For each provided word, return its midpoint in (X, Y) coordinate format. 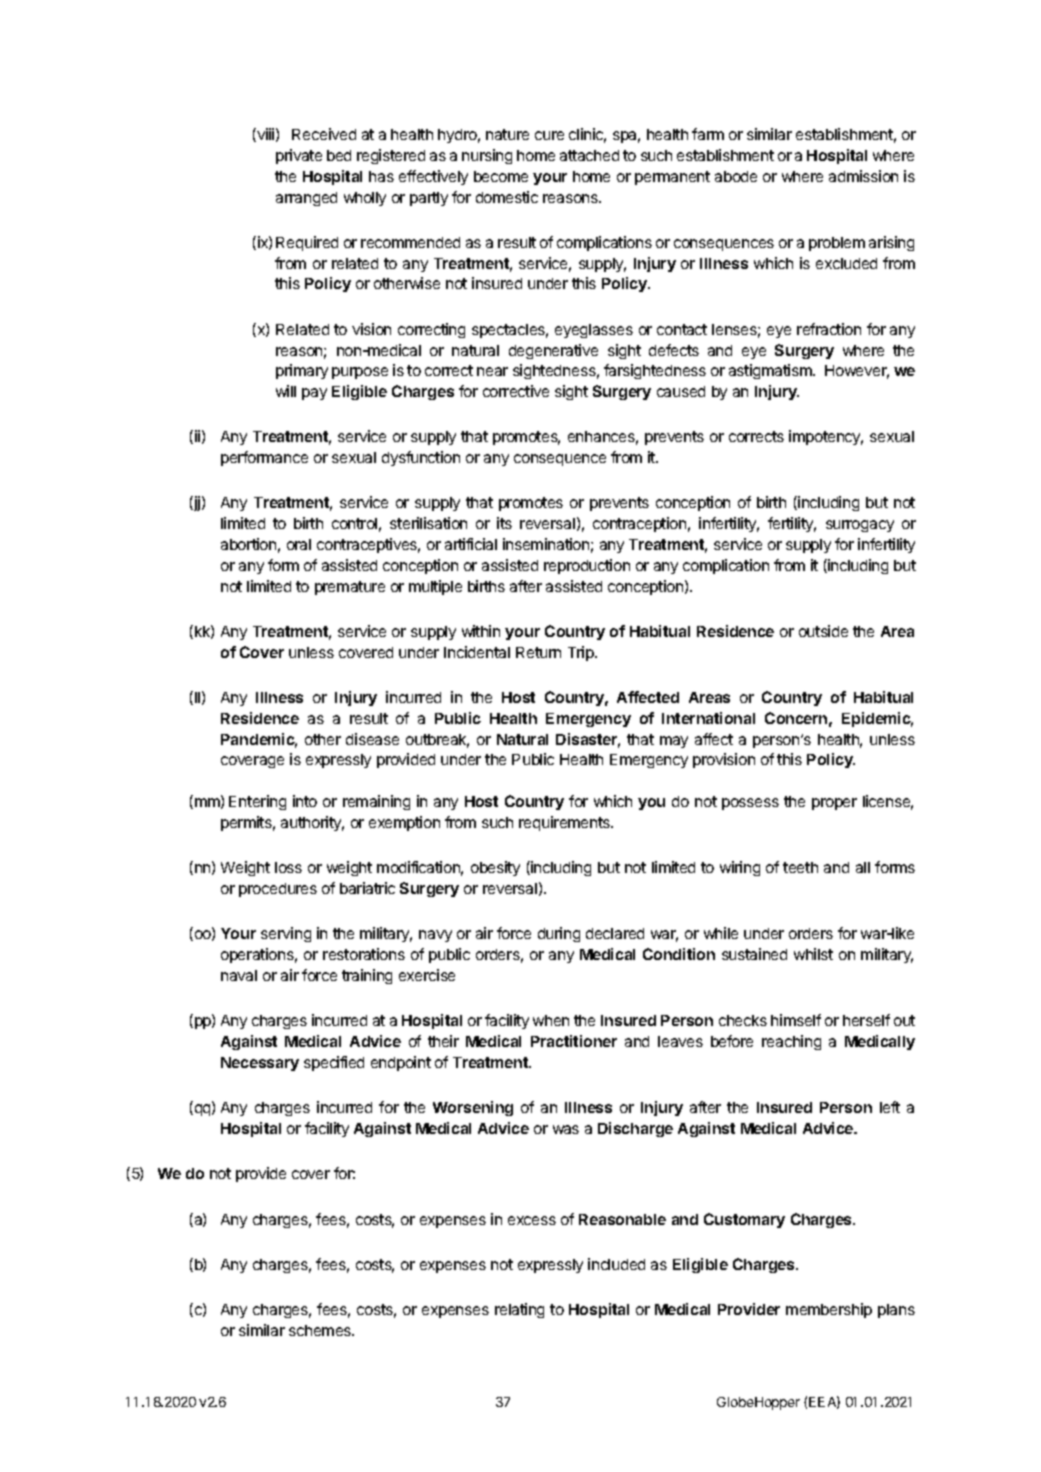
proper (834, 804)
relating (519, 1310)
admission (863, 176)
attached (589, 155)
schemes (321, 1330)
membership (829, 1310)
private (299, 156)
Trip (582, 653)
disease (372, 739)
